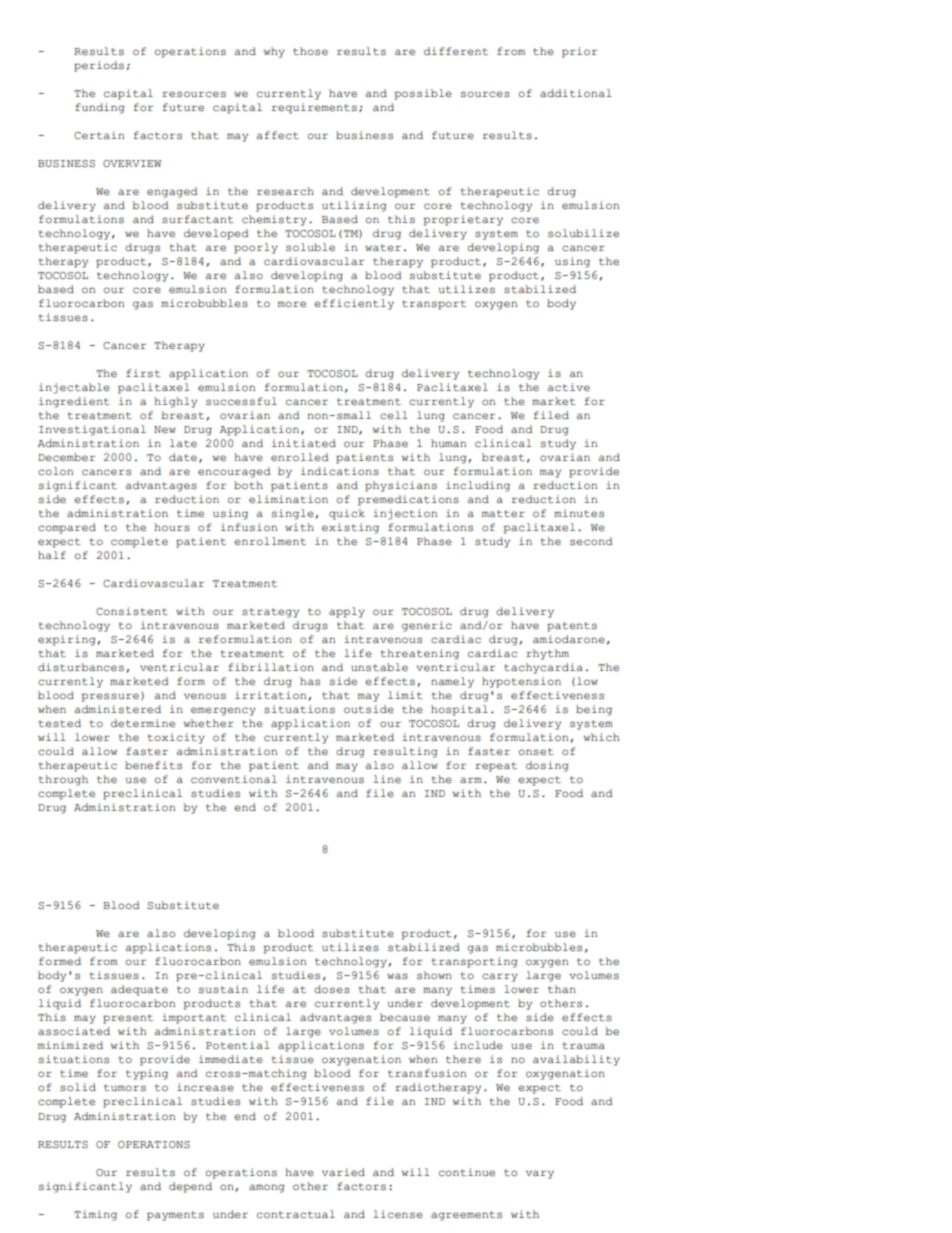 Image resolution: width=952 pixels, height=1233 pixels. I want to click on compared, so click(67, 528).
